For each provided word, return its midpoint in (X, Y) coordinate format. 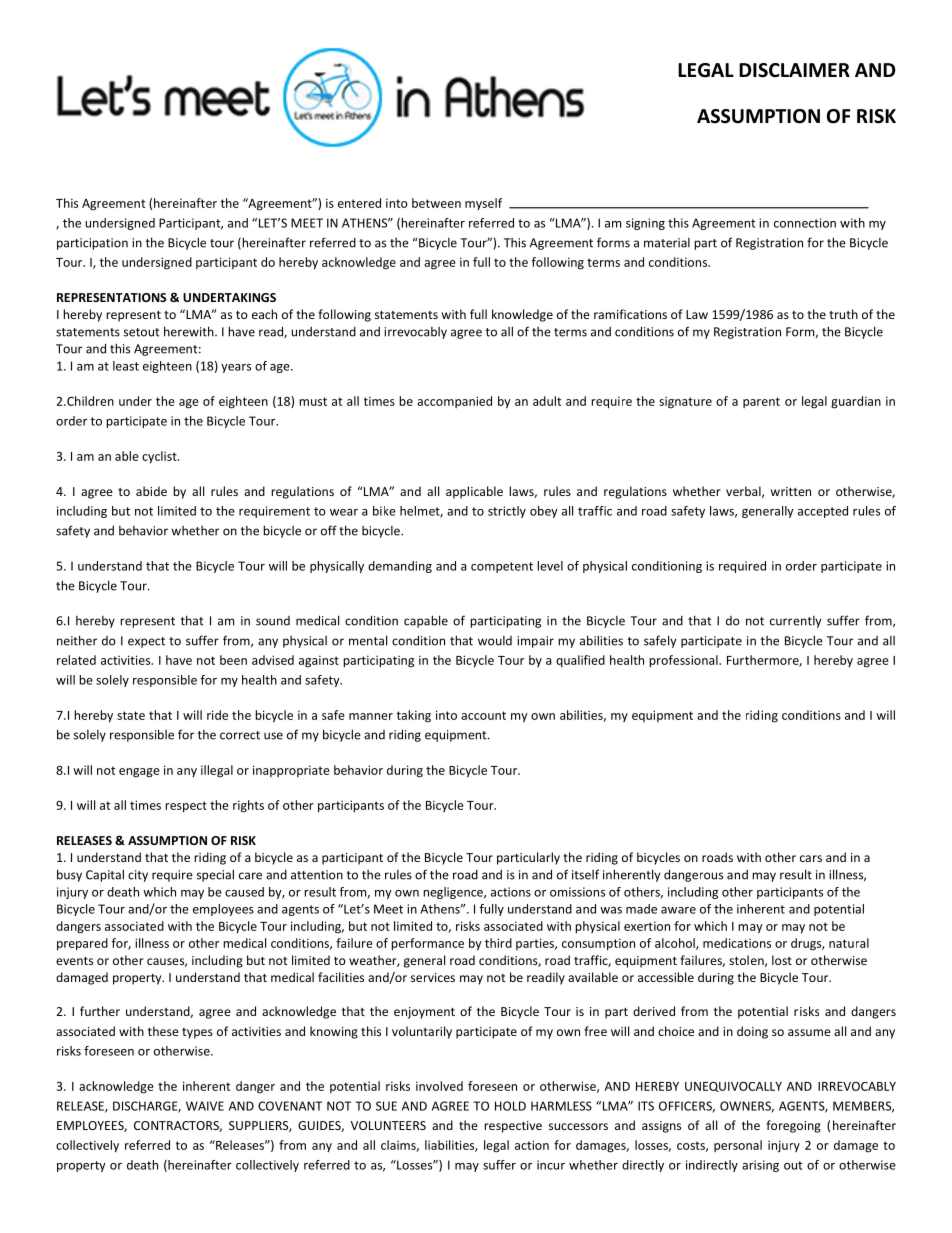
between (436, 203)
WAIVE (205, 1106)
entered (359, 203)
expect (146, 642)
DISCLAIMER (794, 70)
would (495, 641)
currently (795, 622)
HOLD (510, 1106)
